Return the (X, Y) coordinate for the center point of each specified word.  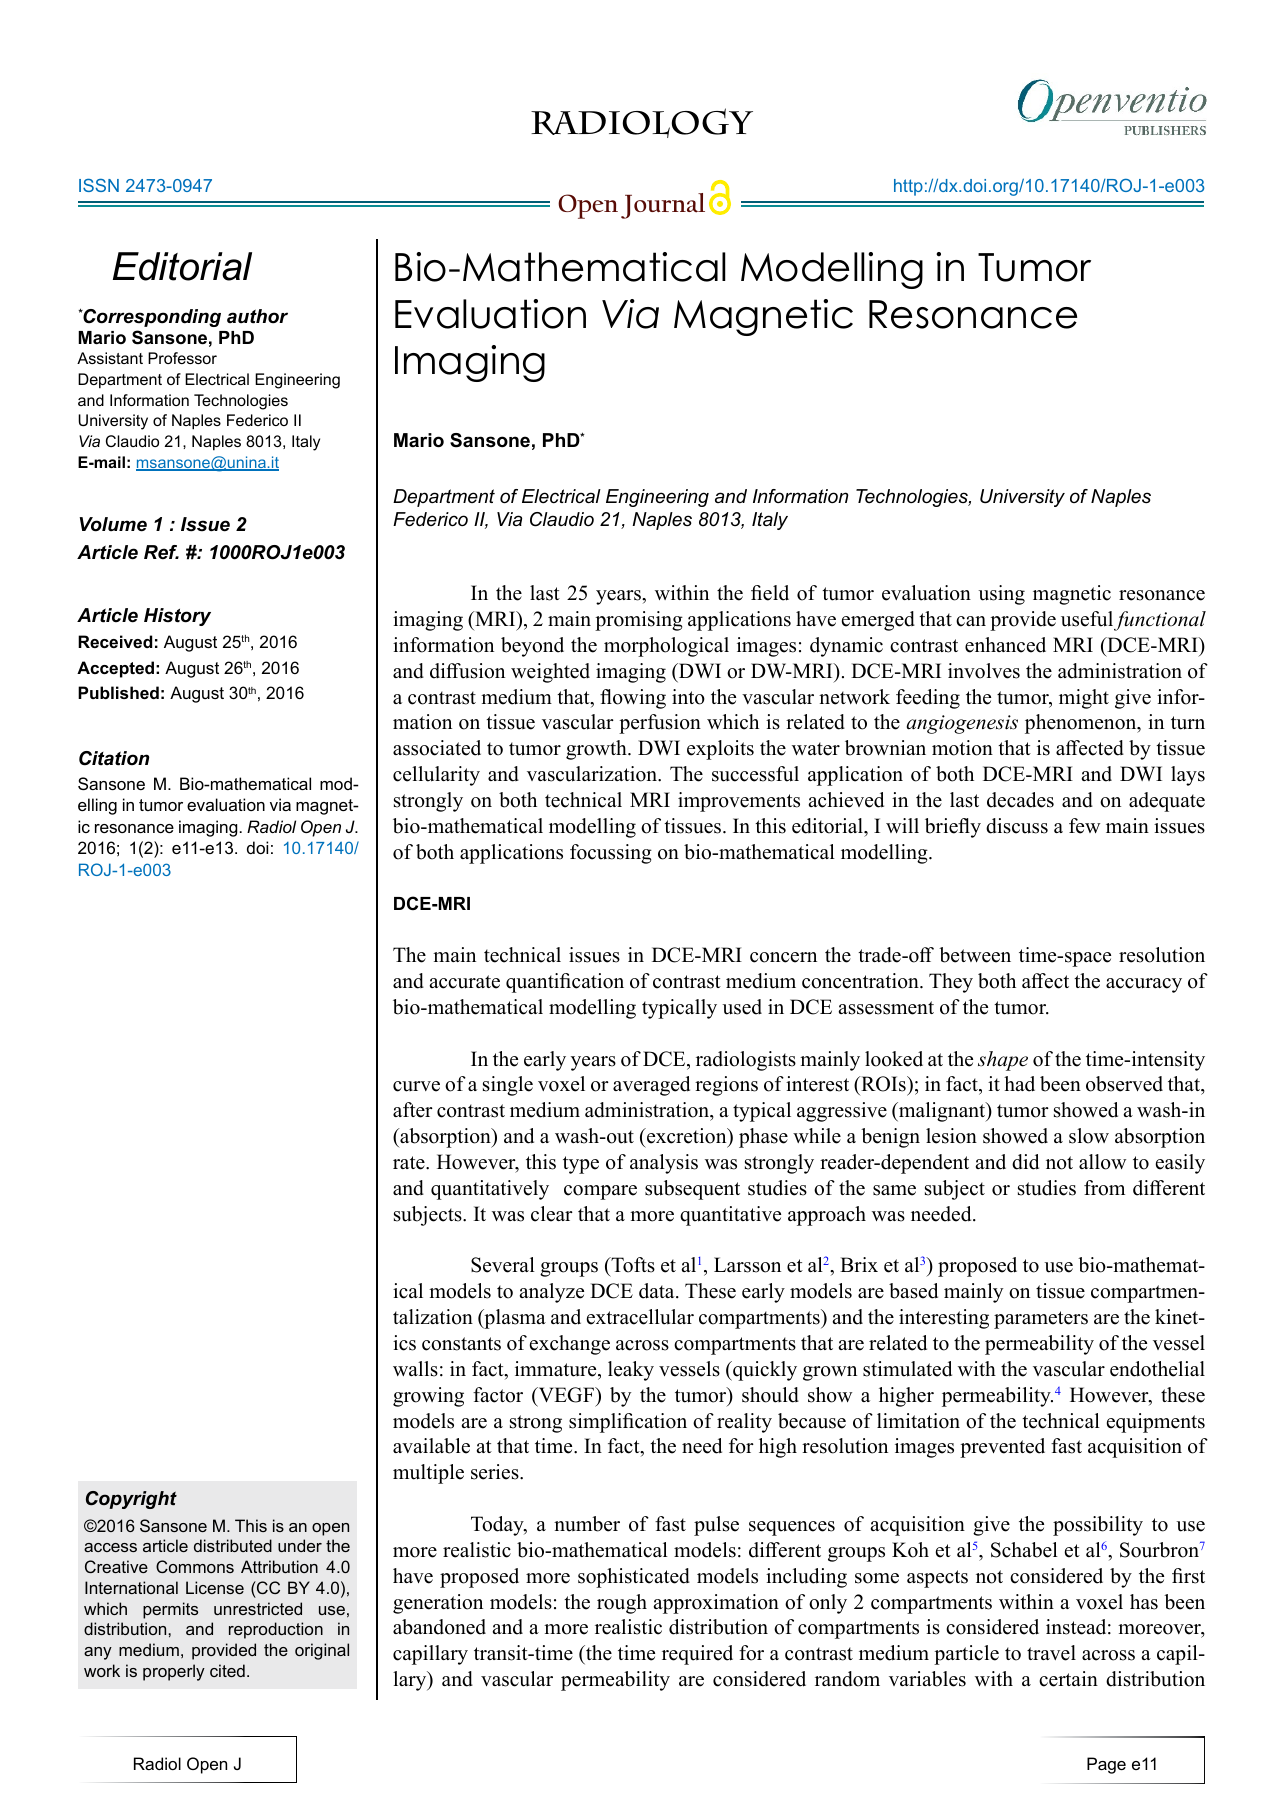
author (257, 316)
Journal (663, 206)
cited (227, 1670)
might (1084, 699)
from (1104, 1188)
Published (118, 692)
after (413, 1110)
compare (600, 1192)
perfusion (660, 724)
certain (1068, 1679)
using (1001, 595)
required (697, 1655)
